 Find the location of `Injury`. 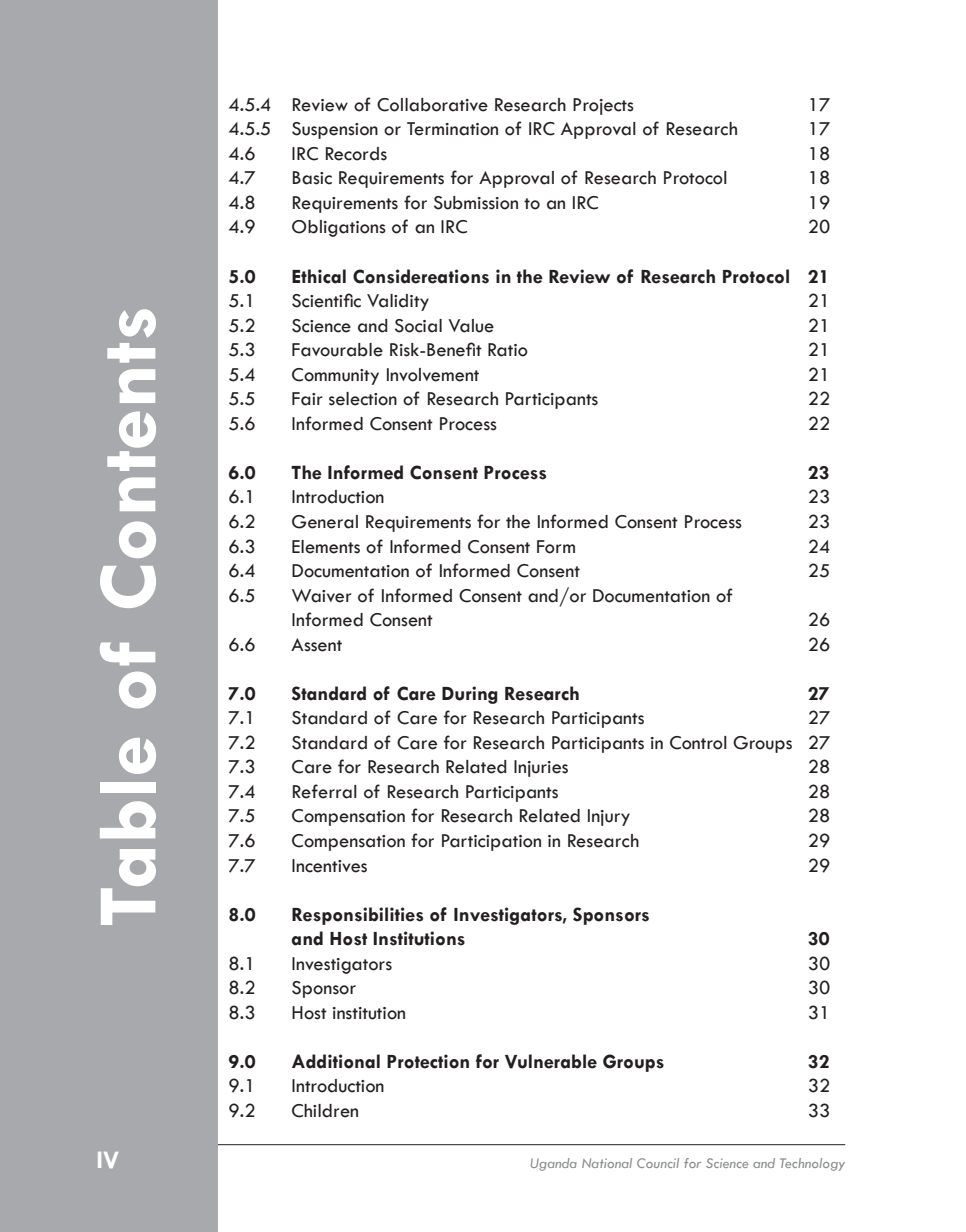

Injury is located at coordinates (609, 817).
